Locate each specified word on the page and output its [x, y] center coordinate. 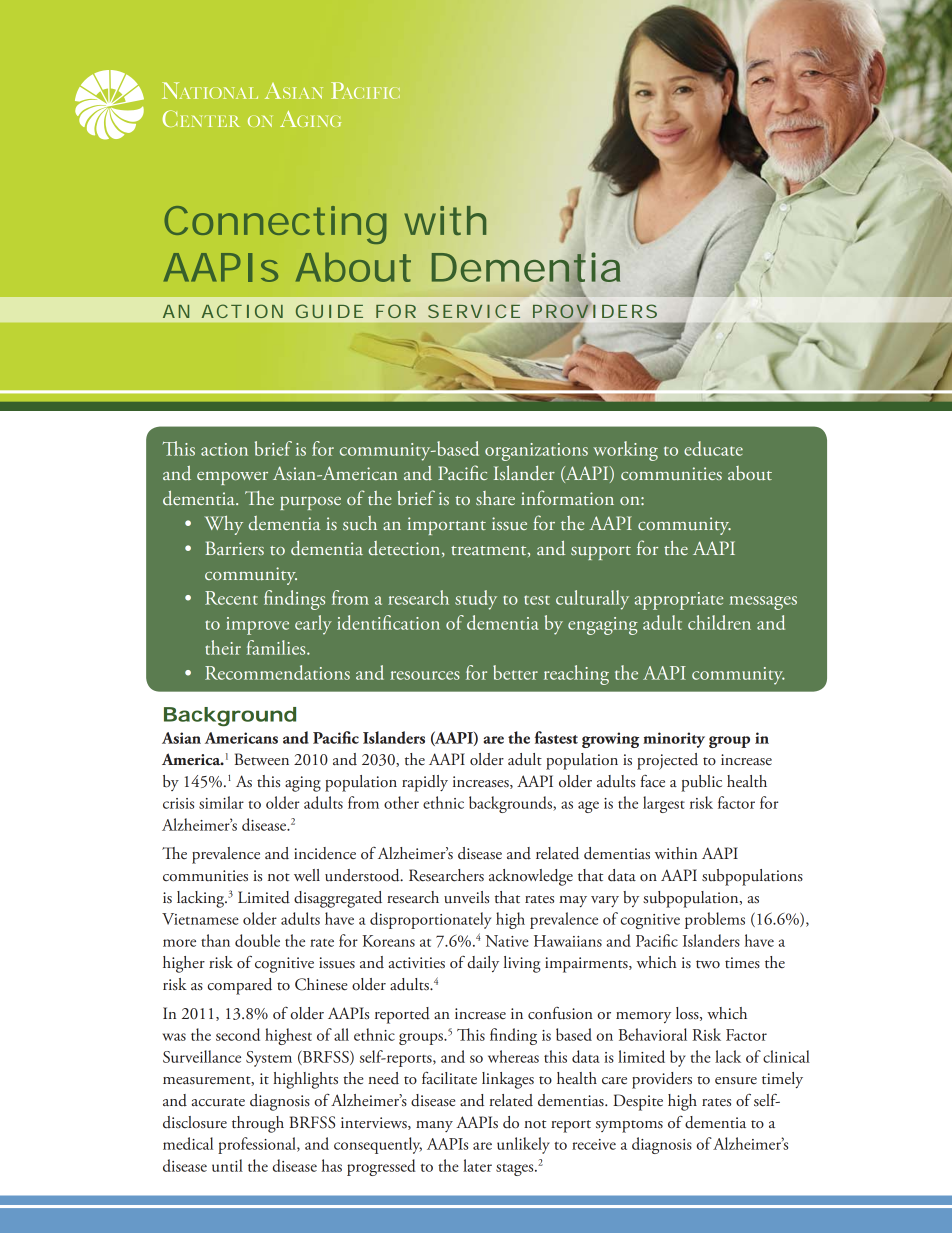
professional [258, 1145]
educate [713, 448]
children [719, 622]
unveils [466, 897]
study [476, 600]
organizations [536, 452]
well [307, 875]
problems [715, 920]
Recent [231, 598]
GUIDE [329, 311]
